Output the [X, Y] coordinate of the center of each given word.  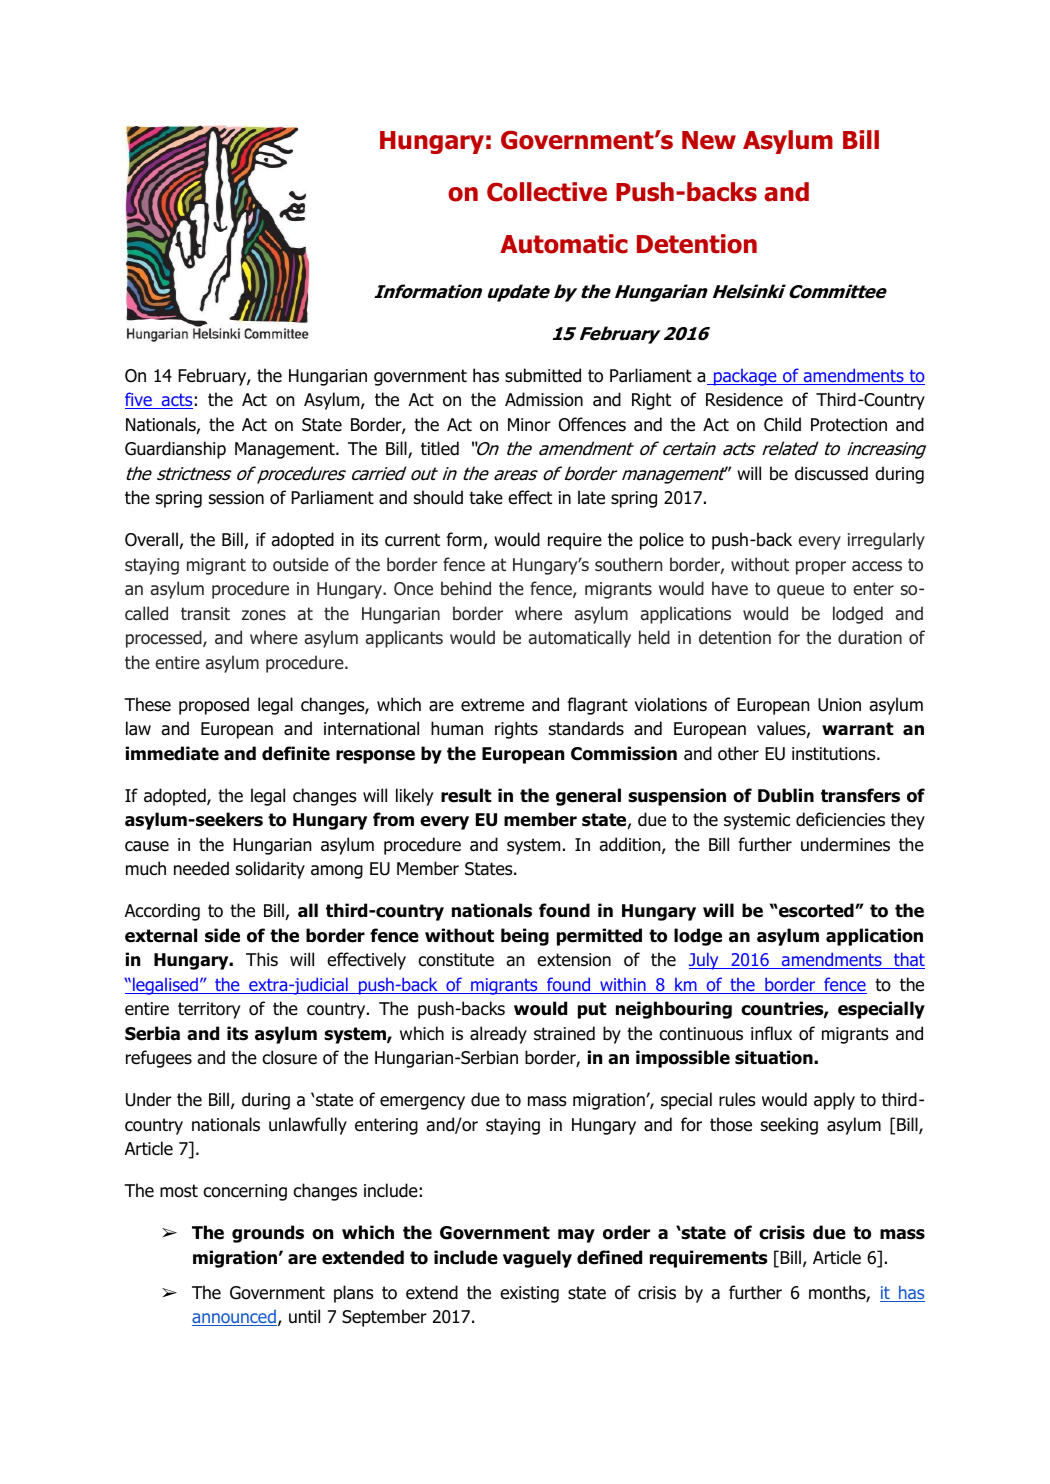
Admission [544, 399]
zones [264, 615]
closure [289, 1057]
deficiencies [840, 819]
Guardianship [175, 450]
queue [800, 592]
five [139, 400]
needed [201, 868]
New [709, 140]
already [498, 1035]
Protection [849, 425]
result [466, 795]
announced [234, 1318]
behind [466, 588]
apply [834, 1101]
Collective [547, 192]
